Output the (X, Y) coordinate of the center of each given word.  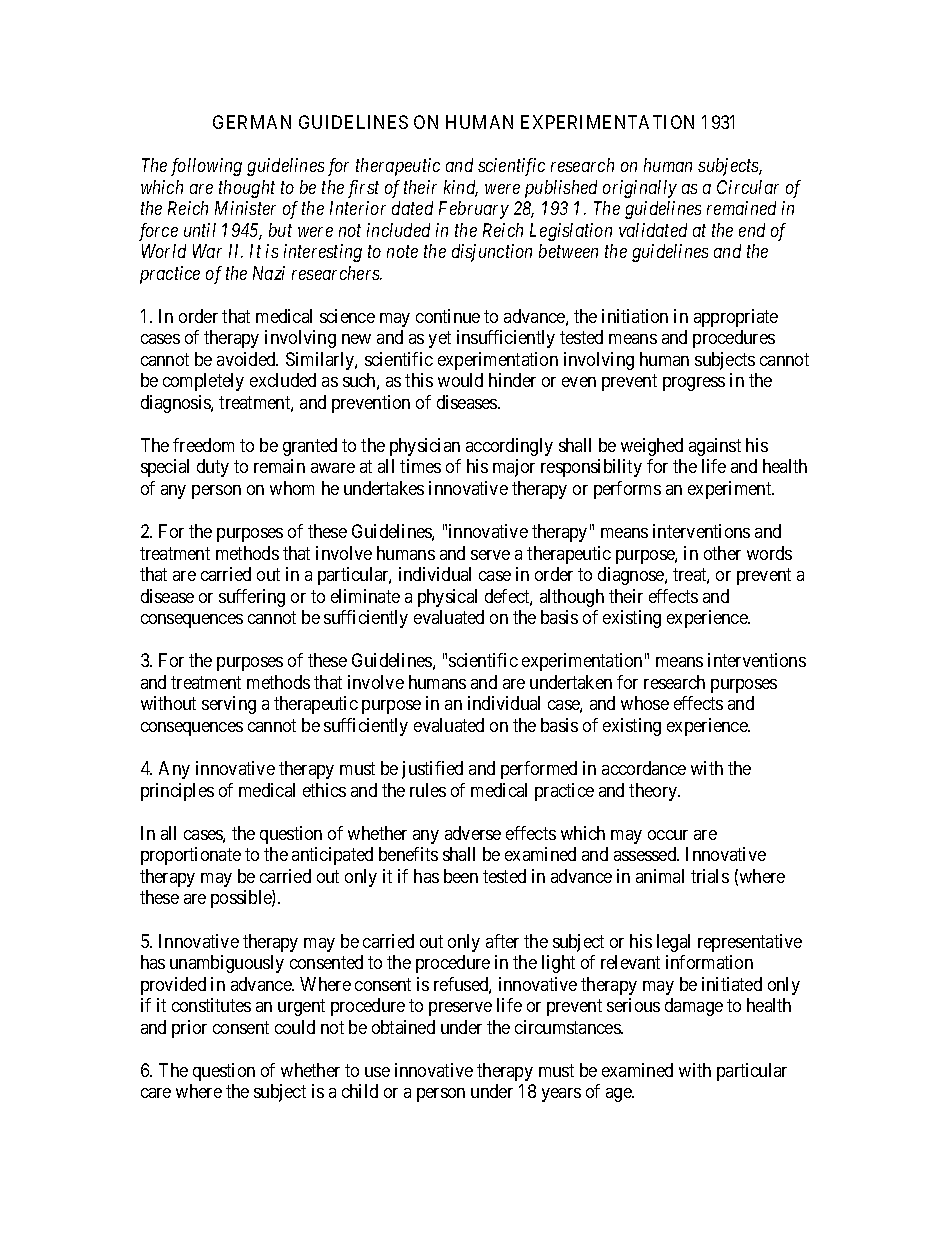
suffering (252, 598)
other (722, 553)
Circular (748, 187)
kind (461, 188)
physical (447, 598)
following (206, 167)
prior (189, 1029)
